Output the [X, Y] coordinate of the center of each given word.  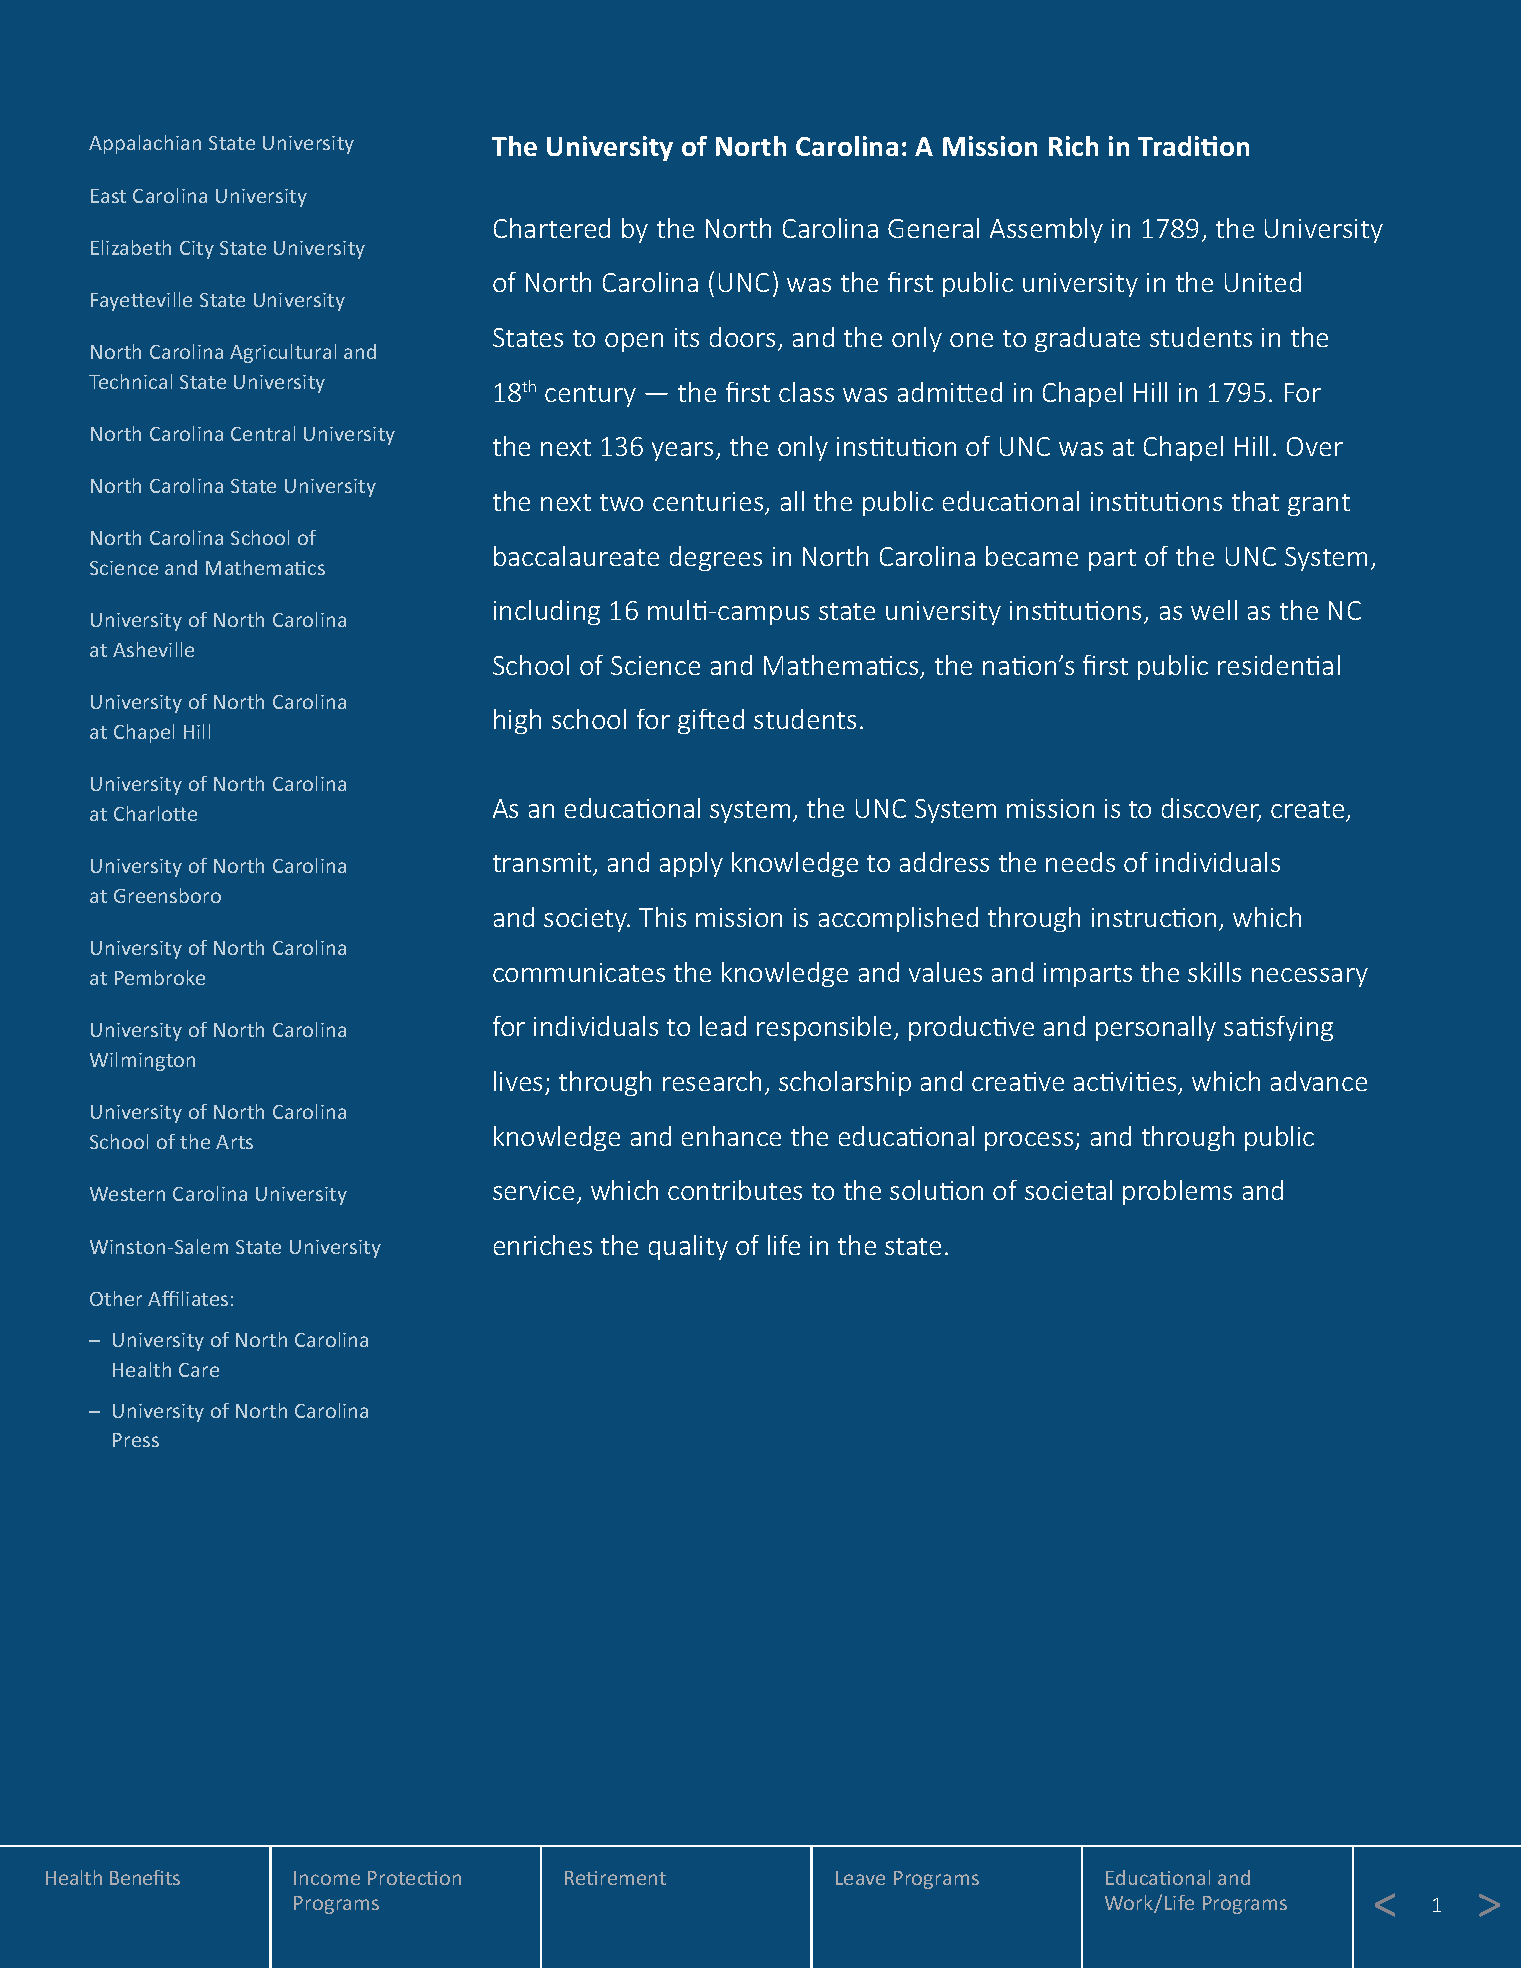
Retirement [615, 1878]
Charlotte [155, 813]
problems [1177, 1192]
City [197, 250]
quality [688, 1247]
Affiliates [188, 1298]
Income [327, 1878]
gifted [711, 721]
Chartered [552, 228]
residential [1279, 665]
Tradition [1193, 146]
